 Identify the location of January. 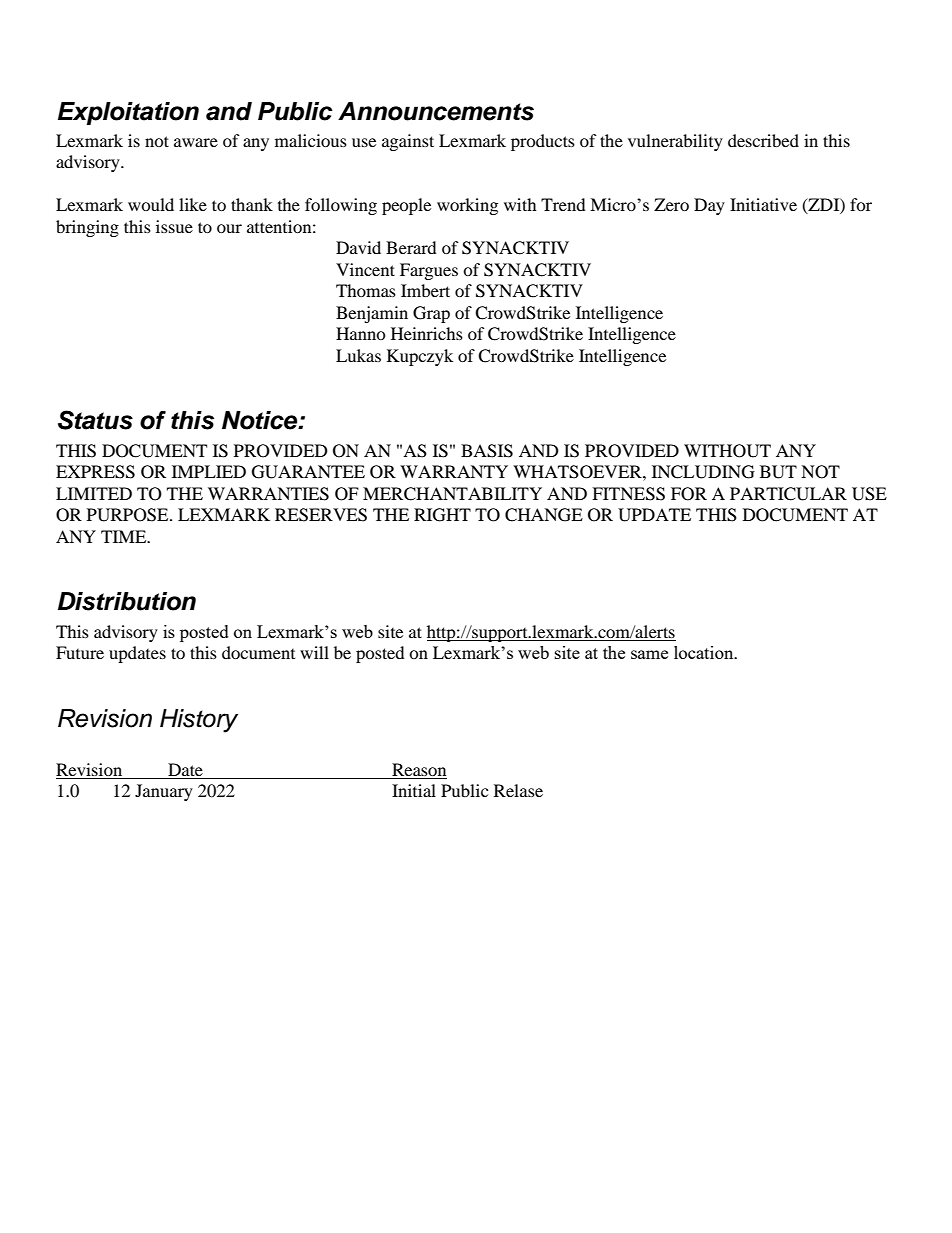
(164, 792).
